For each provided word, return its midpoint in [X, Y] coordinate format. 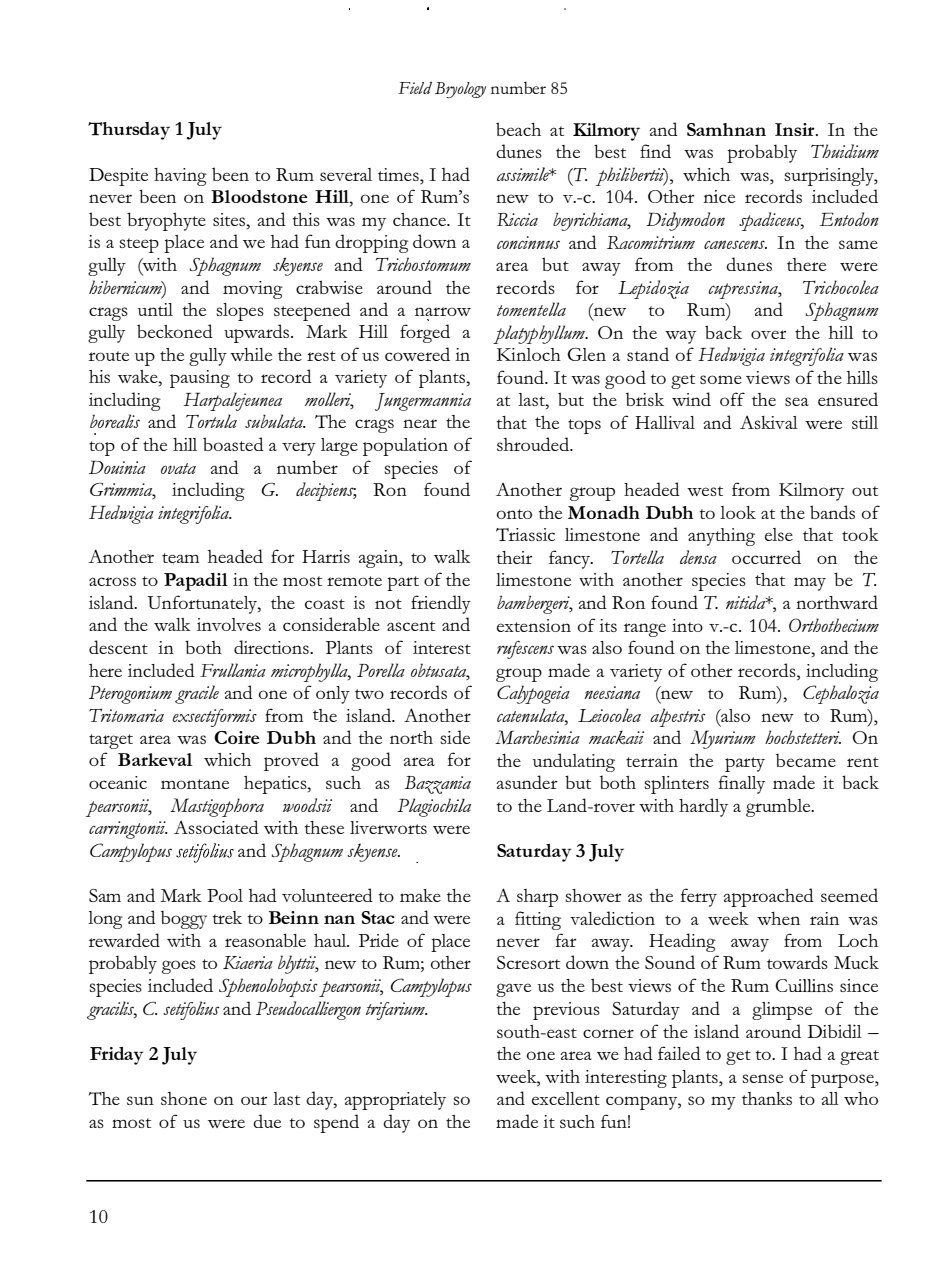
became [806, 760]
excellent [566, 1098]
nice [719, 196]
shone [184, 1098]
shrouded [534, 444]
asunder [526, 782]
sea [797, 401]
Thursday [129, 131]
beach [518, 129]
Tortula [211, 421]
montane [195, 784]
